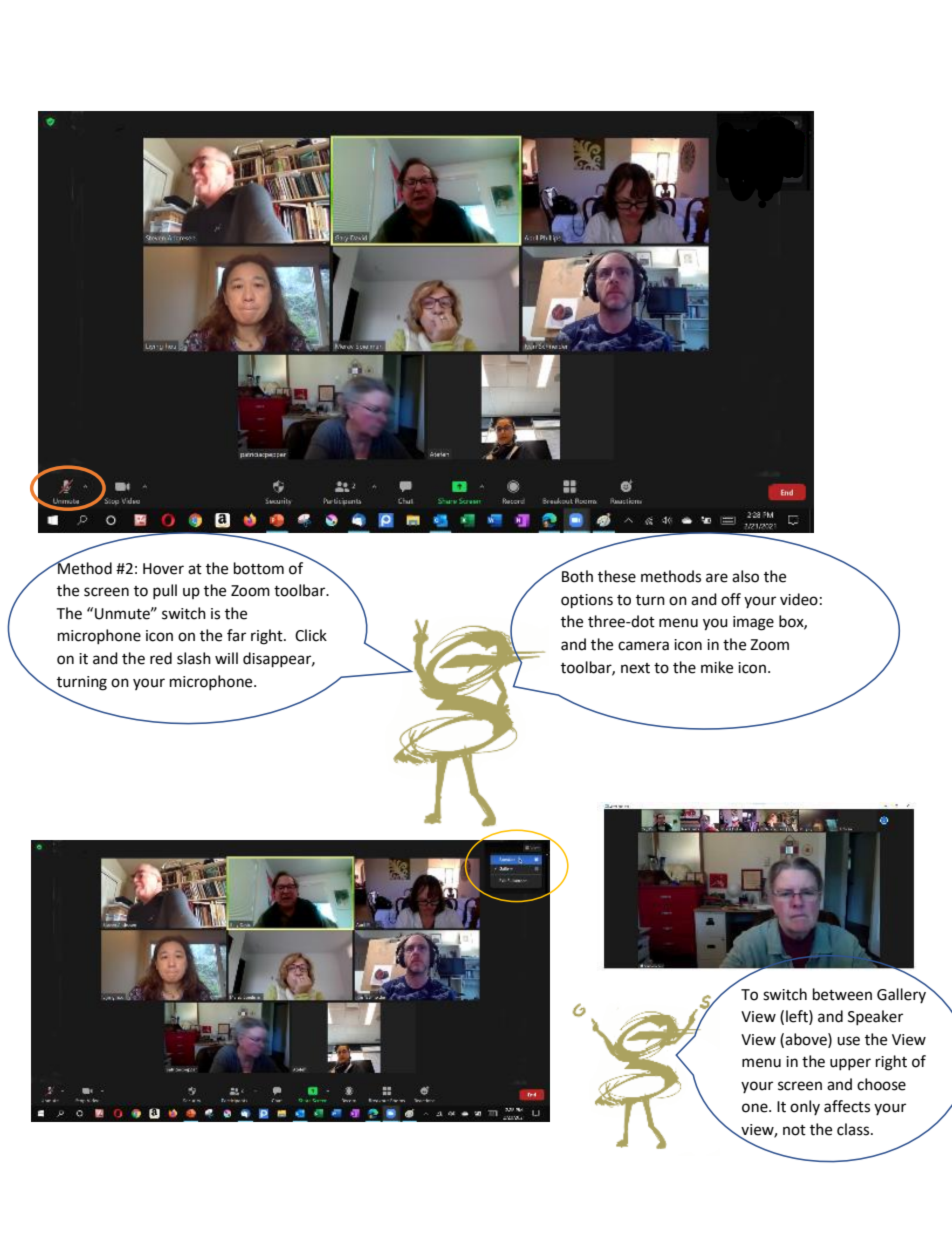 The width and height of the image is (952, 1233). What do you see at coordinates (805, 1107) in the image?
I see `only` at bounding box center [805, 1107].
